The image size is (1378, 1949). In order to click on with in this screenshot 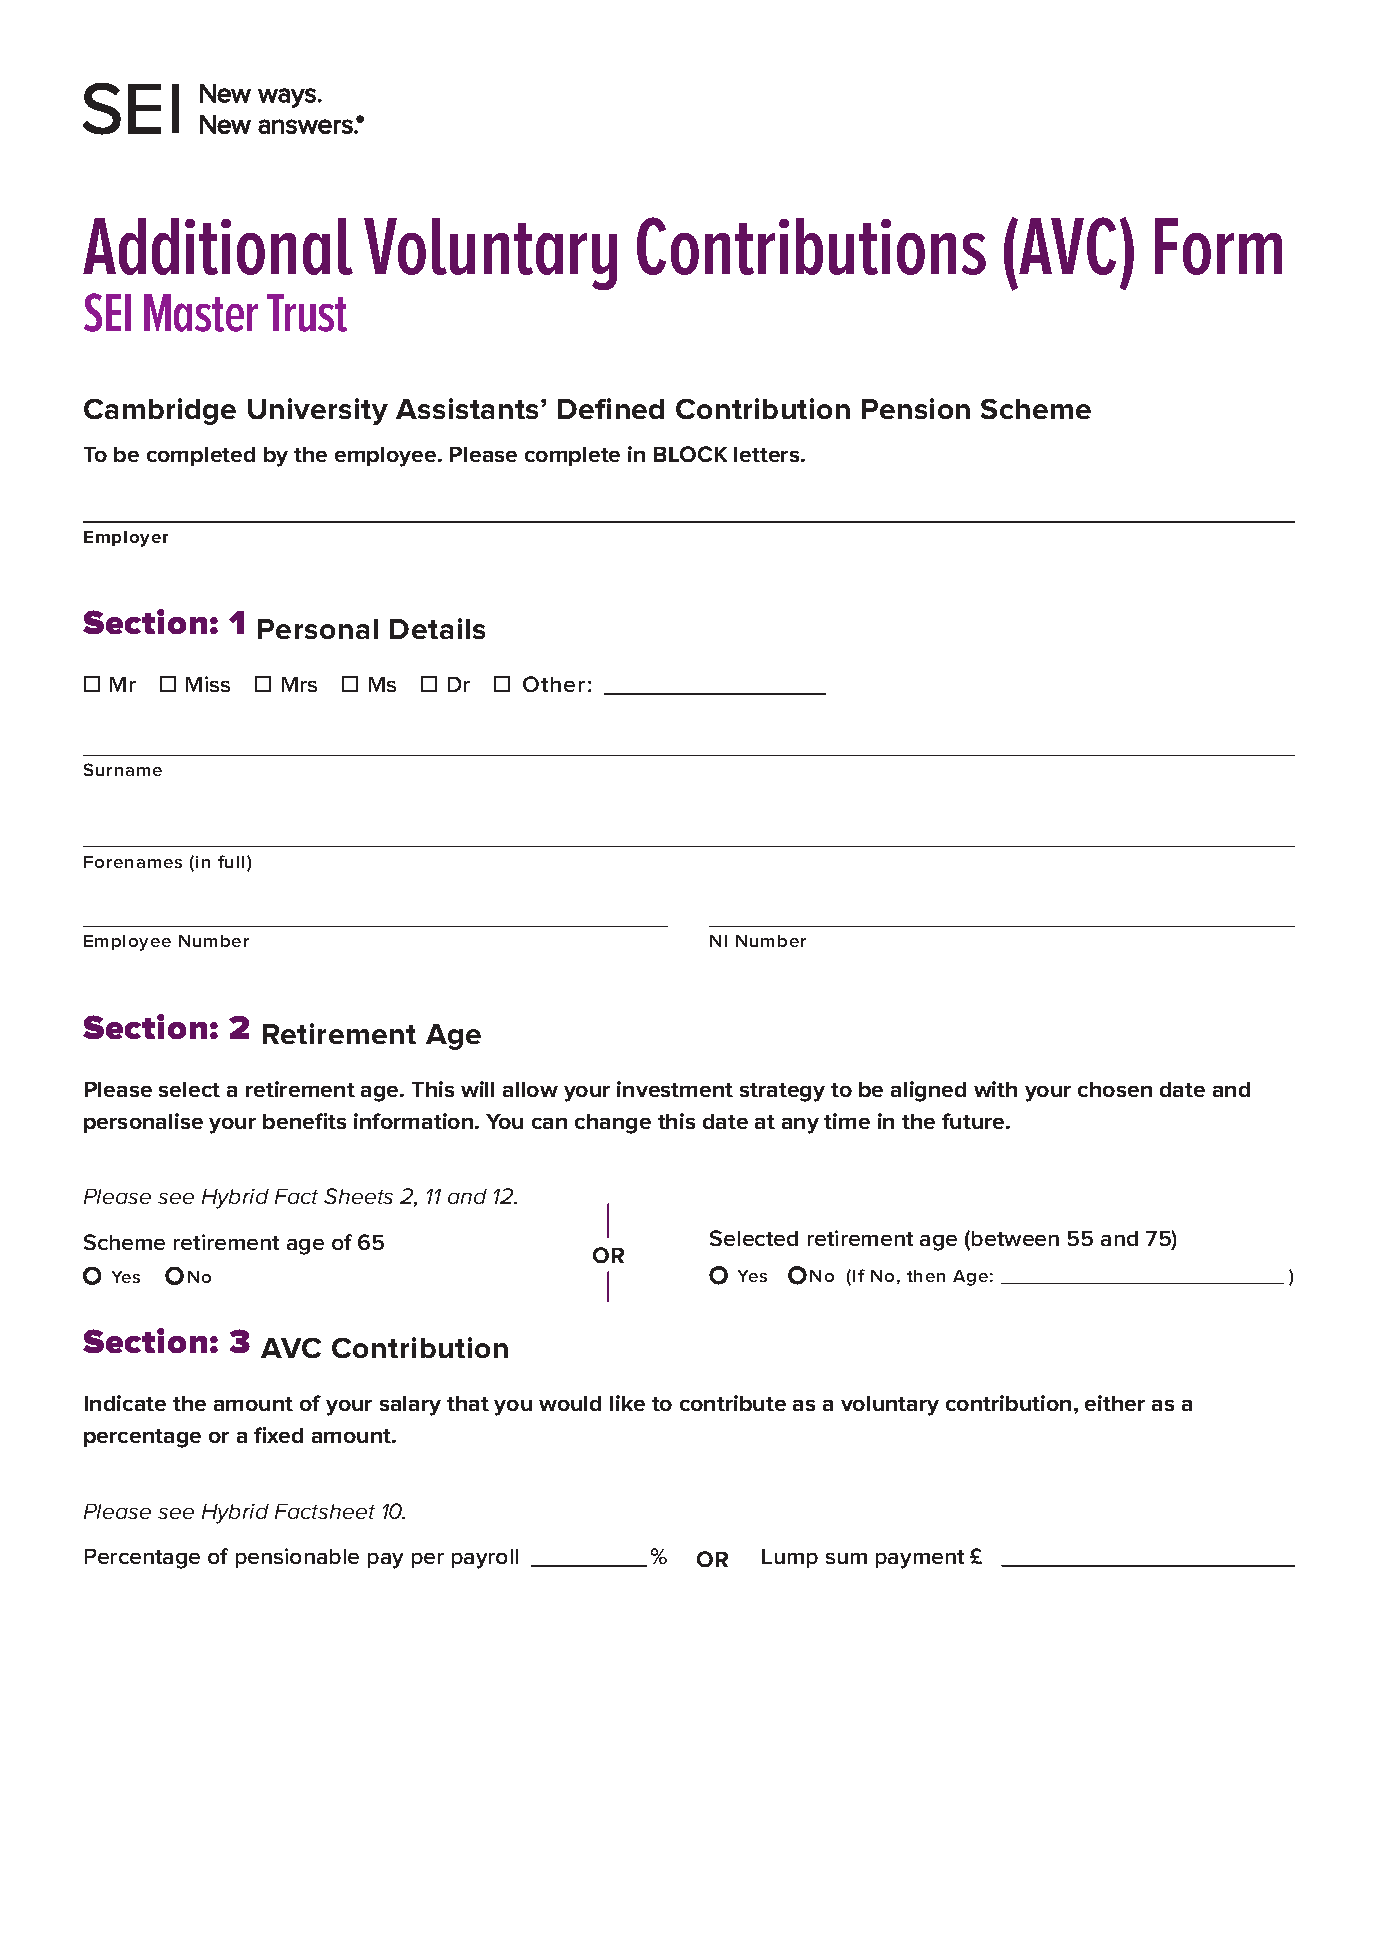, I will do `click(995, 1089)`.
